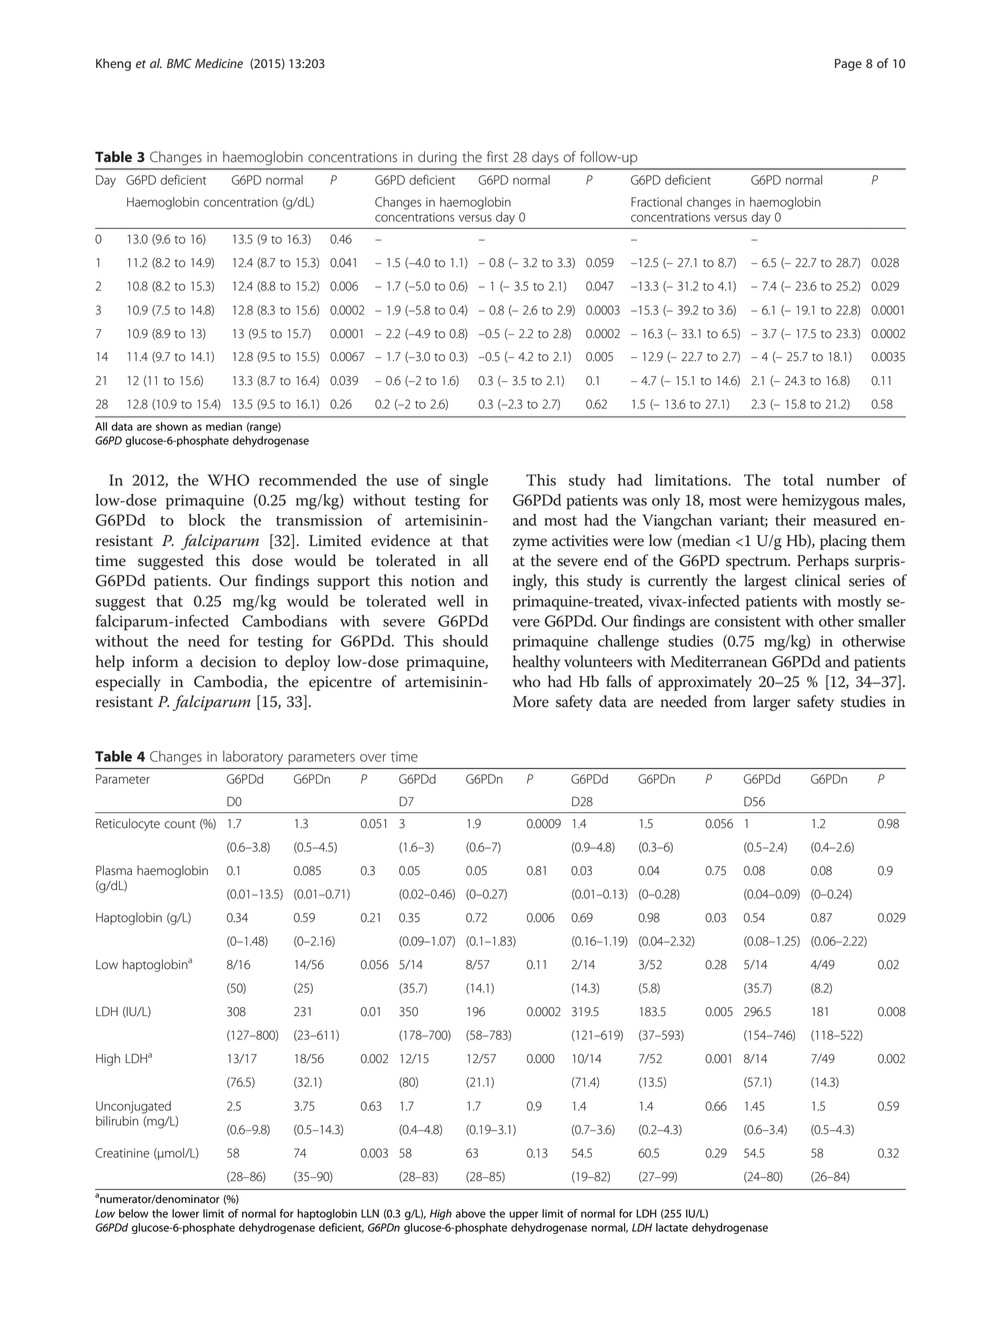 Image resolution: width=1001 pixels, height=1334 pixels. Describe the element at coordinates (185, 1213) in the screenshot. I see `lower` at that location.
